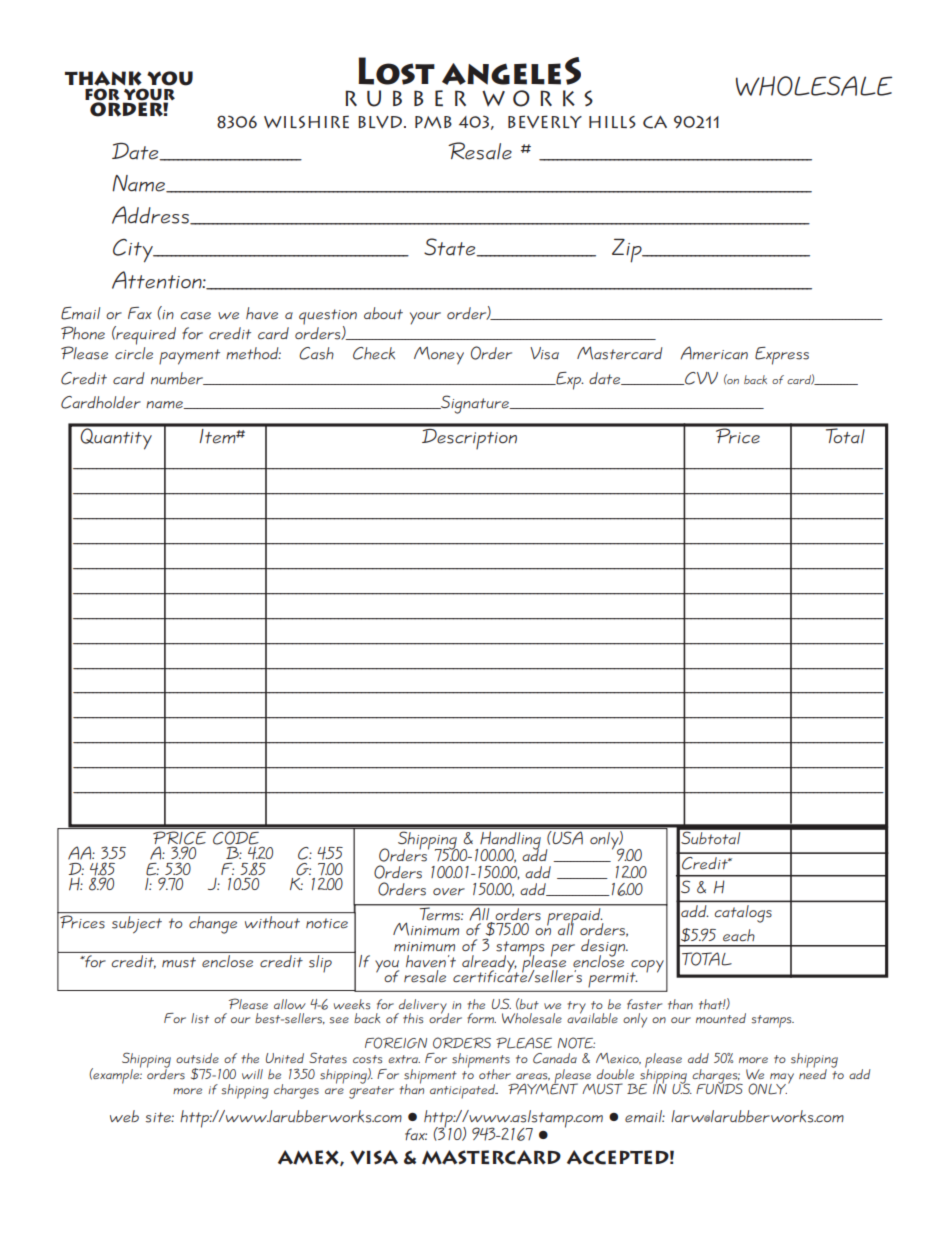 The height and width of the document is (1233, 952). What do you see at coordinates (612, 122) in the document?
I see `hills` at bounding box center [612, 122].
